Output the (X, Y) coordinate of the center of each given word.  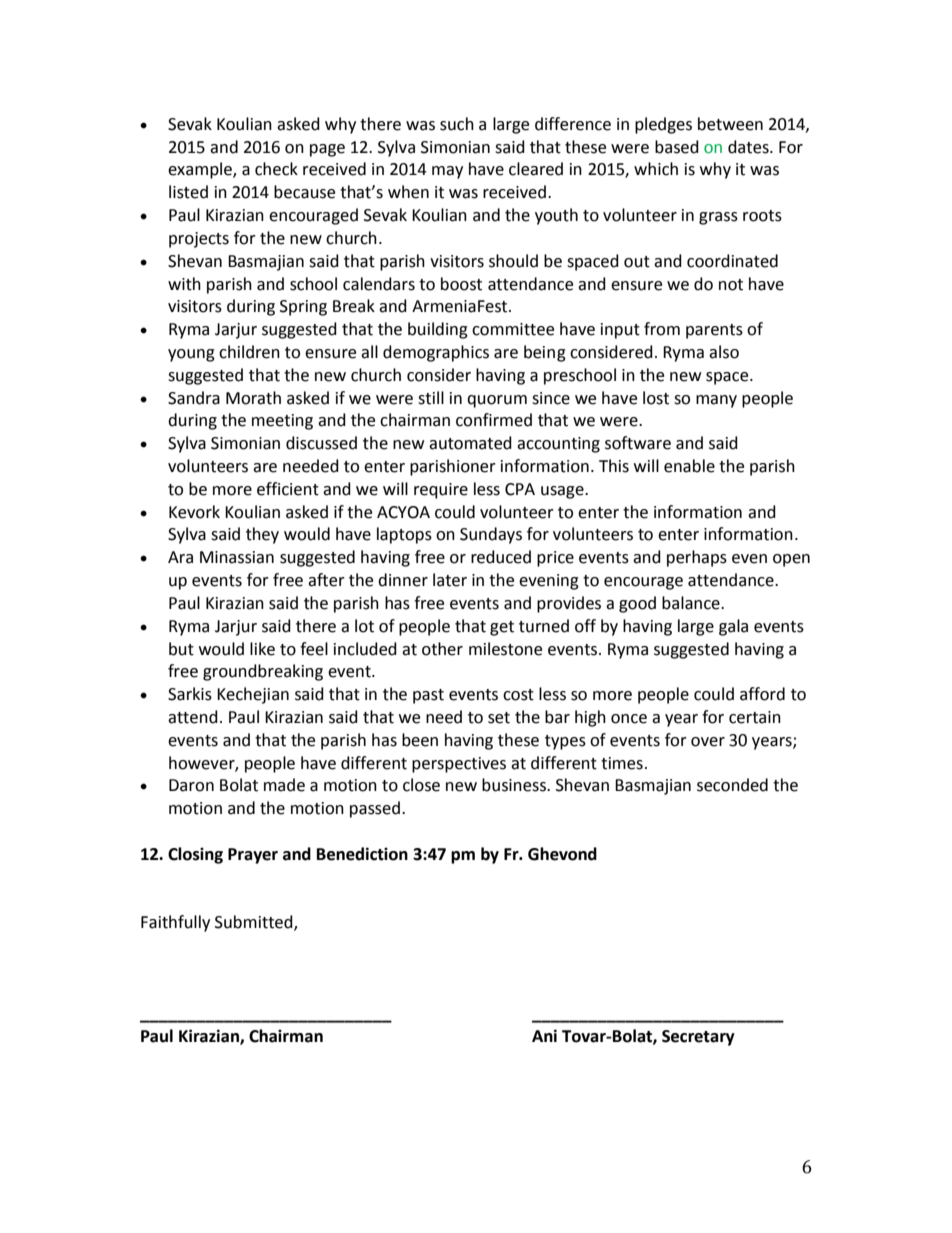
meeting (282, 422)
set (499, 718)
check (276, 169)
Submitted (255, 923)
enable (689, 466)
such (457, 124)
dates (749, 147)
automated (470, 443)
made (284, 785)
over (708, 742)
